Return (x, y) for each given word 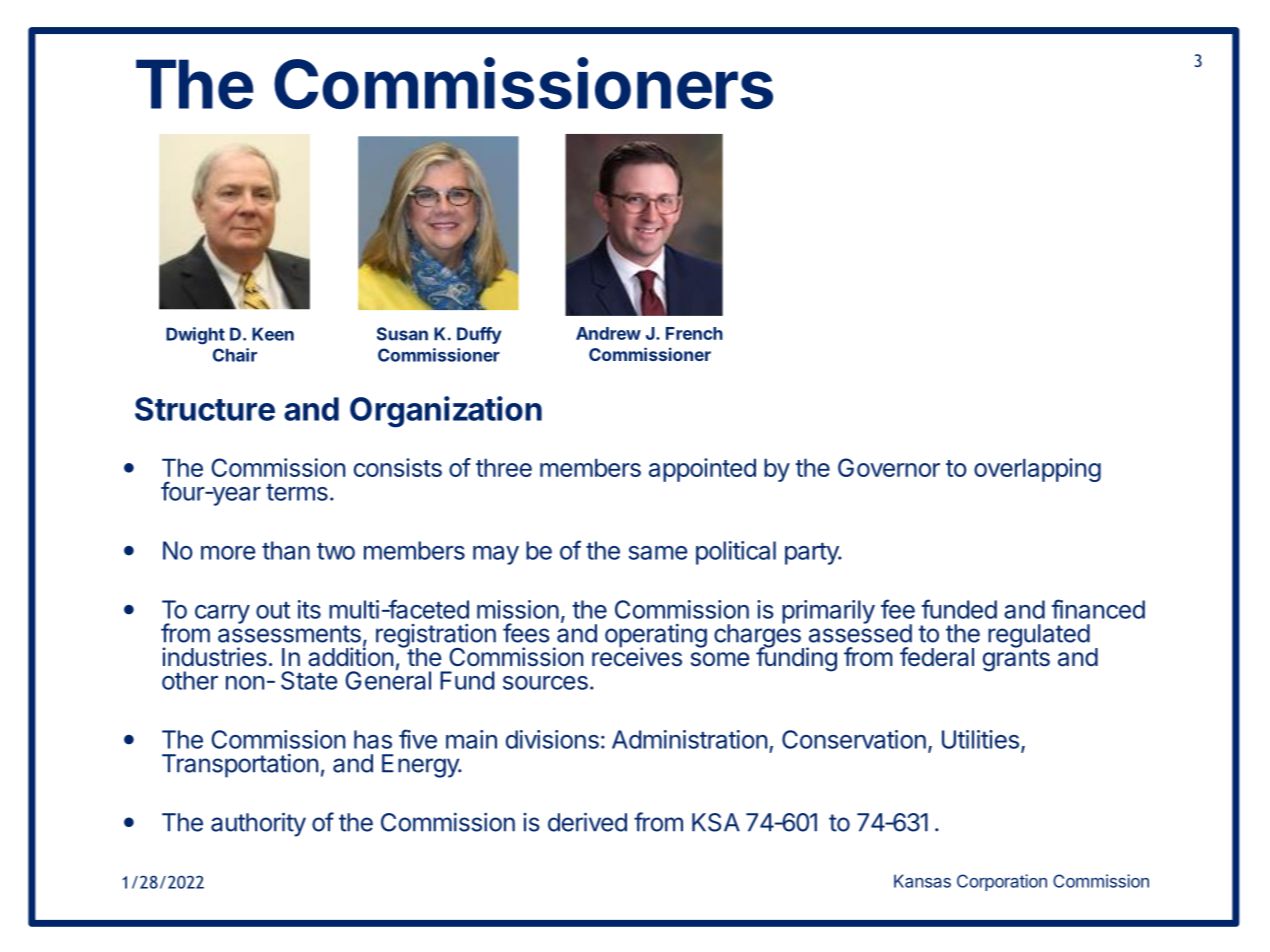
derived (587, 822)
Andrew (608, 333)
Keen (273, 334)
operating (656, 637)
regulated (1039, 637)
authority (258, 824)
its (309, 609)
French (694, 333)
